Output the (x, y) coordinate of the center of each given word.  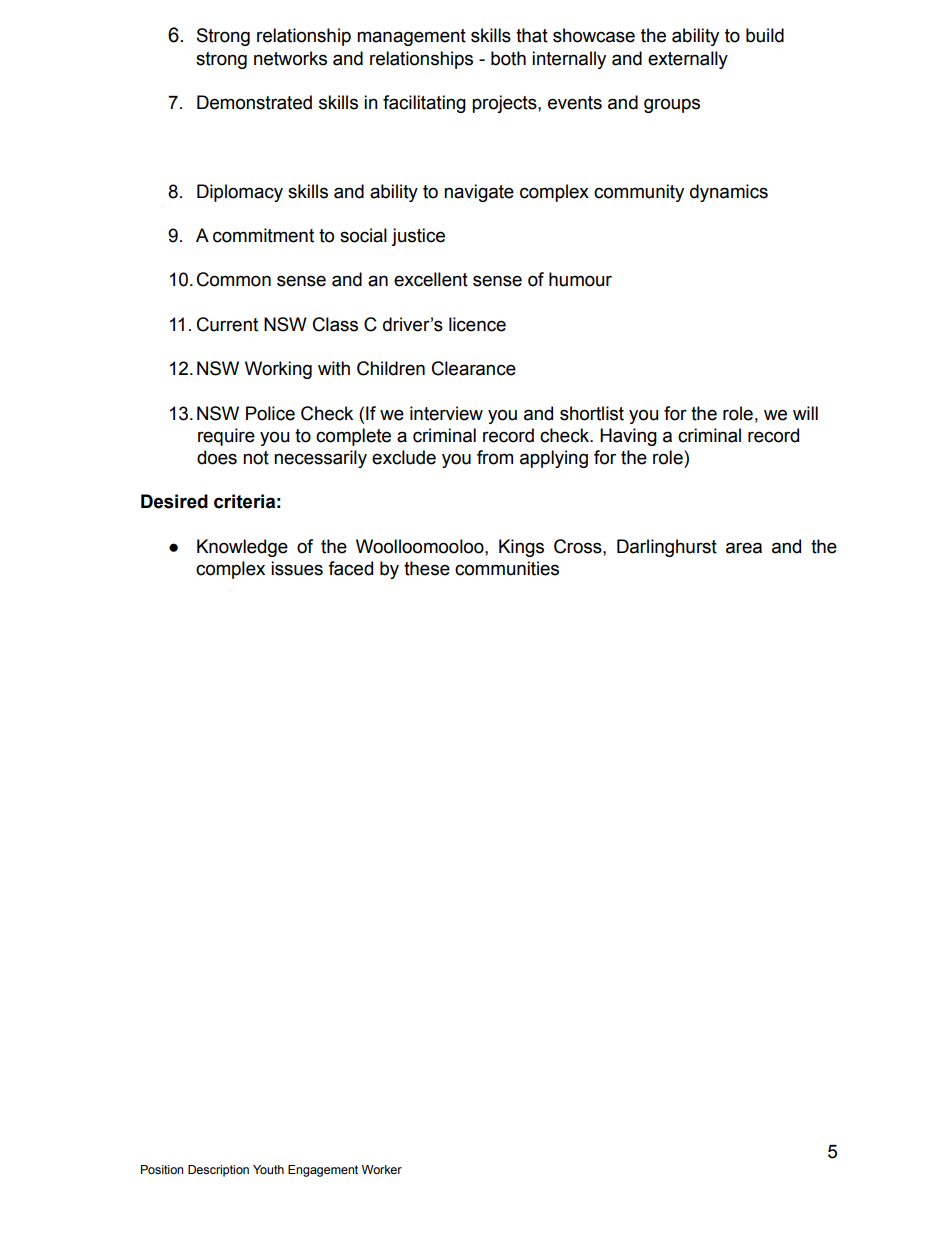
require (226, 437)
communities (507, 568)
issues (297, 568)
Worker (382, 1169)
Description (218, 1171)
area (744, 548)
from (495, 457)
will (805, 413)
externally (688, 60)
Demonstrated (254, 102)
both (508, 58)
